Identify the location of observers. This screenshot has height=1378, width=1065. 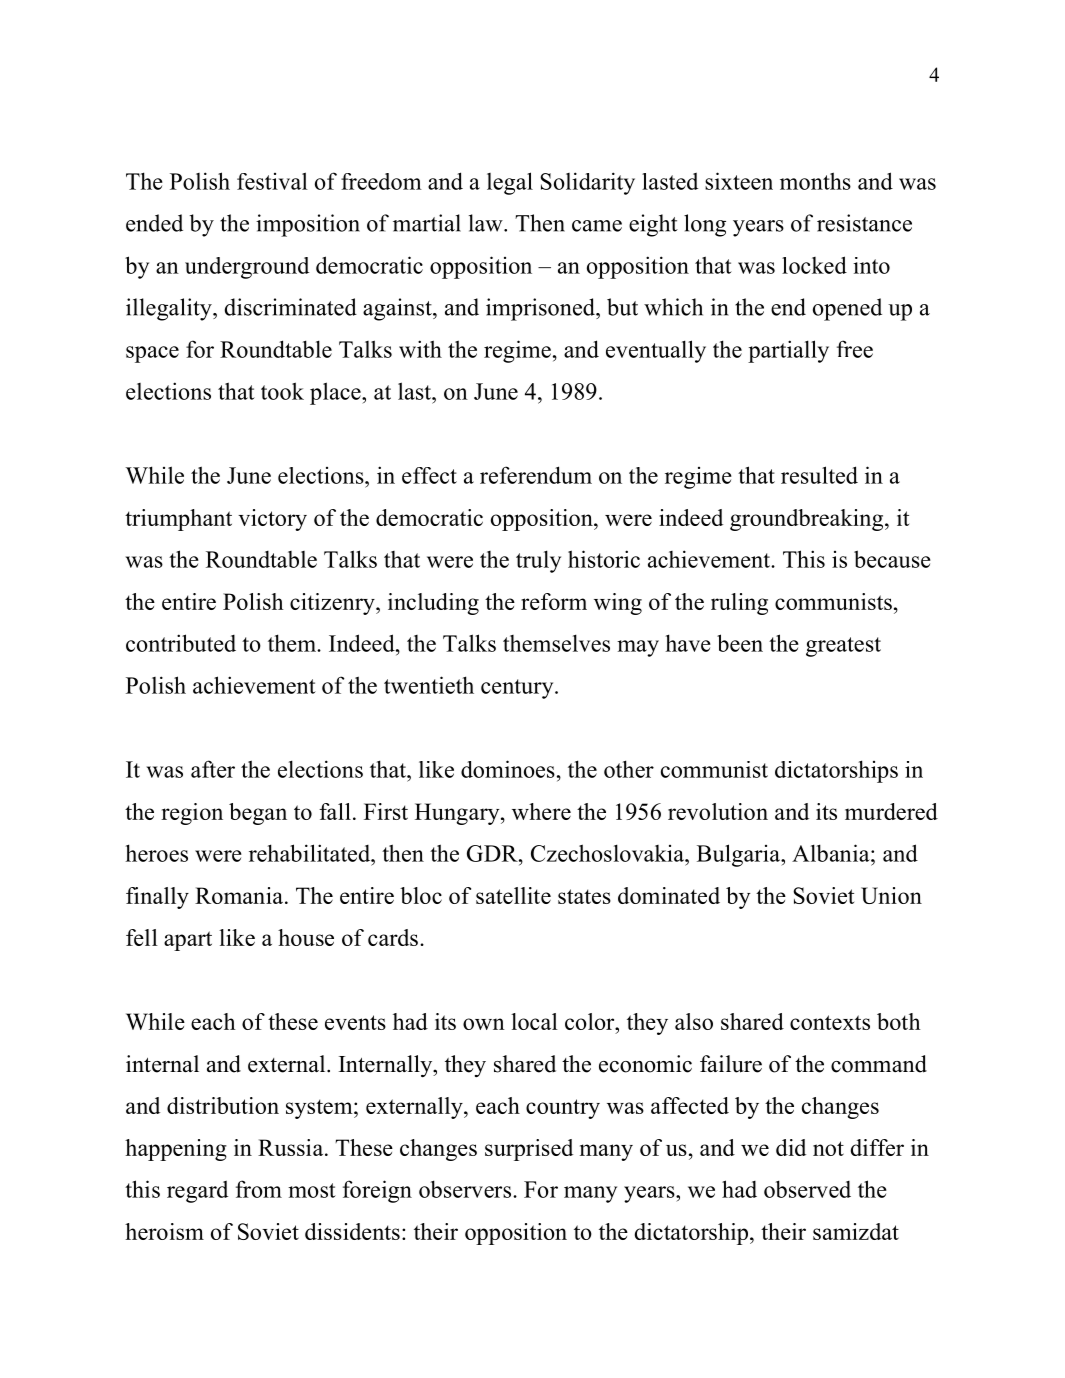
(465, 1189).
